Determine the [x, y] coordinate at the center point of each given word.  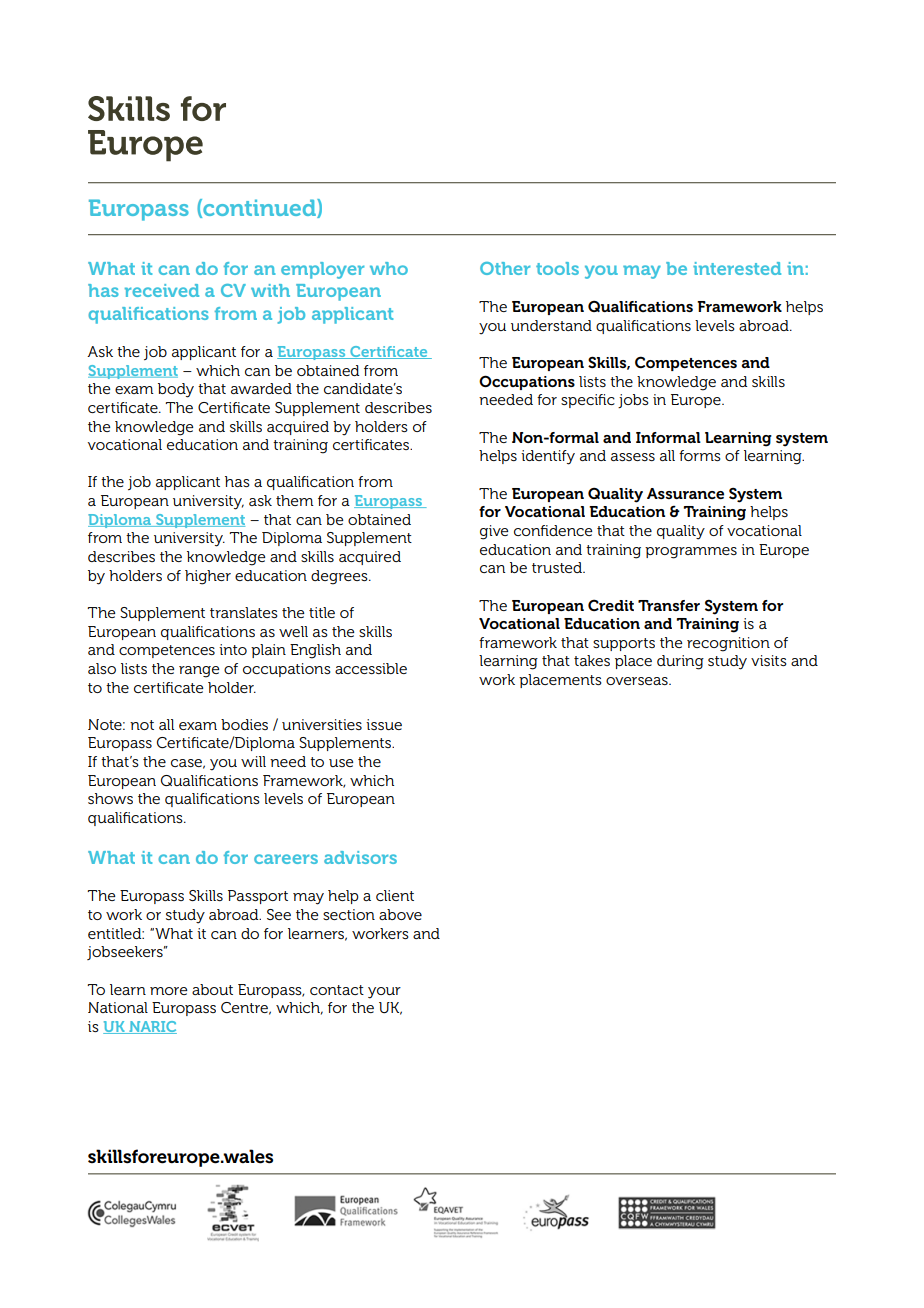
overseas [638, 681]
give [494, 532]
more [168, 991]
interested [737, 268]
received [162, 290]
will [253, 761]
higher [208, 577]
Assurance [685, 493]
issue [384, 724]
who [389, 268]
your [384, 993]
